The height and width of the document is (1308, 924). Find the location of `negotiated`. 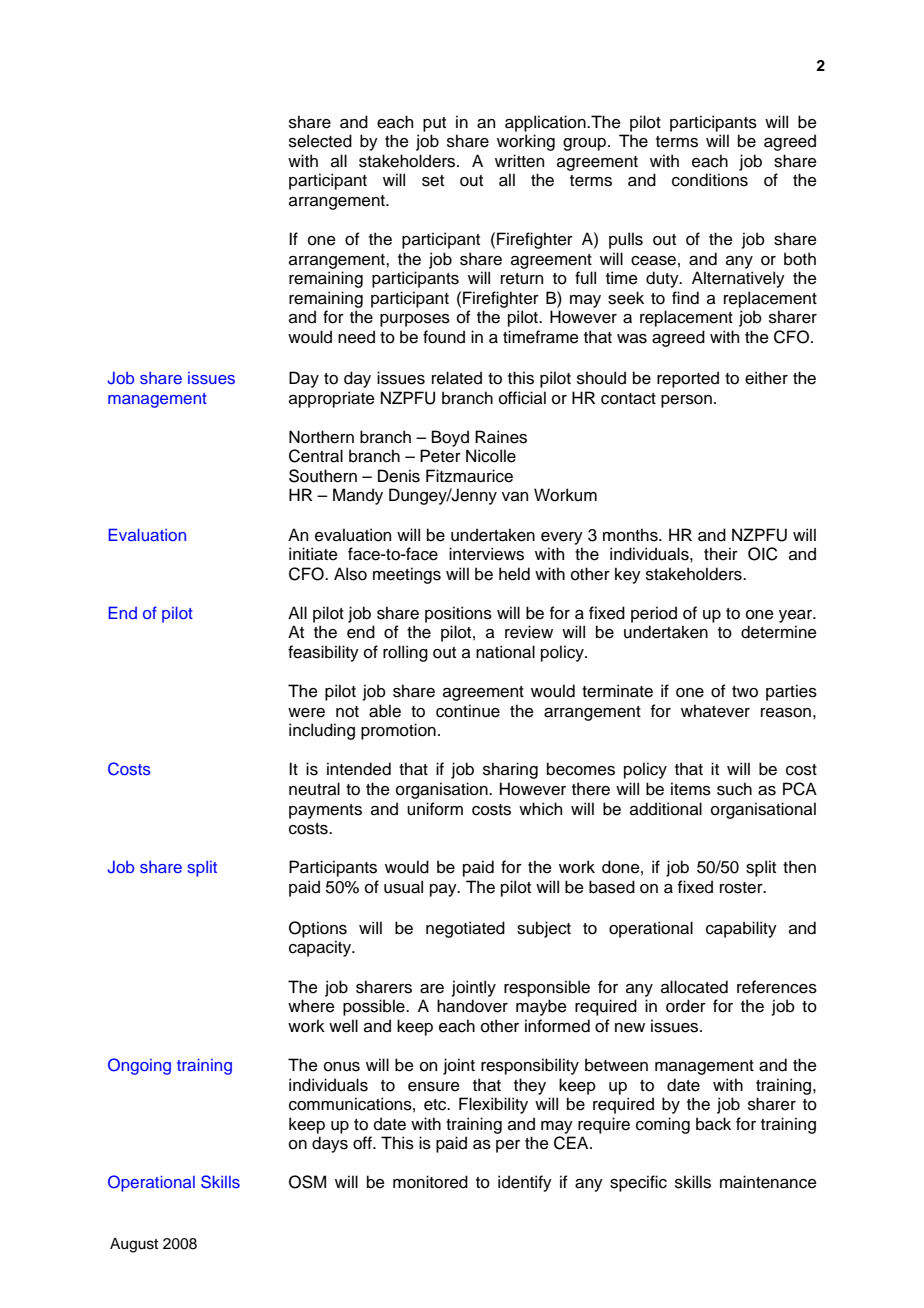

negotiated is located at coordinates (465, 929).
